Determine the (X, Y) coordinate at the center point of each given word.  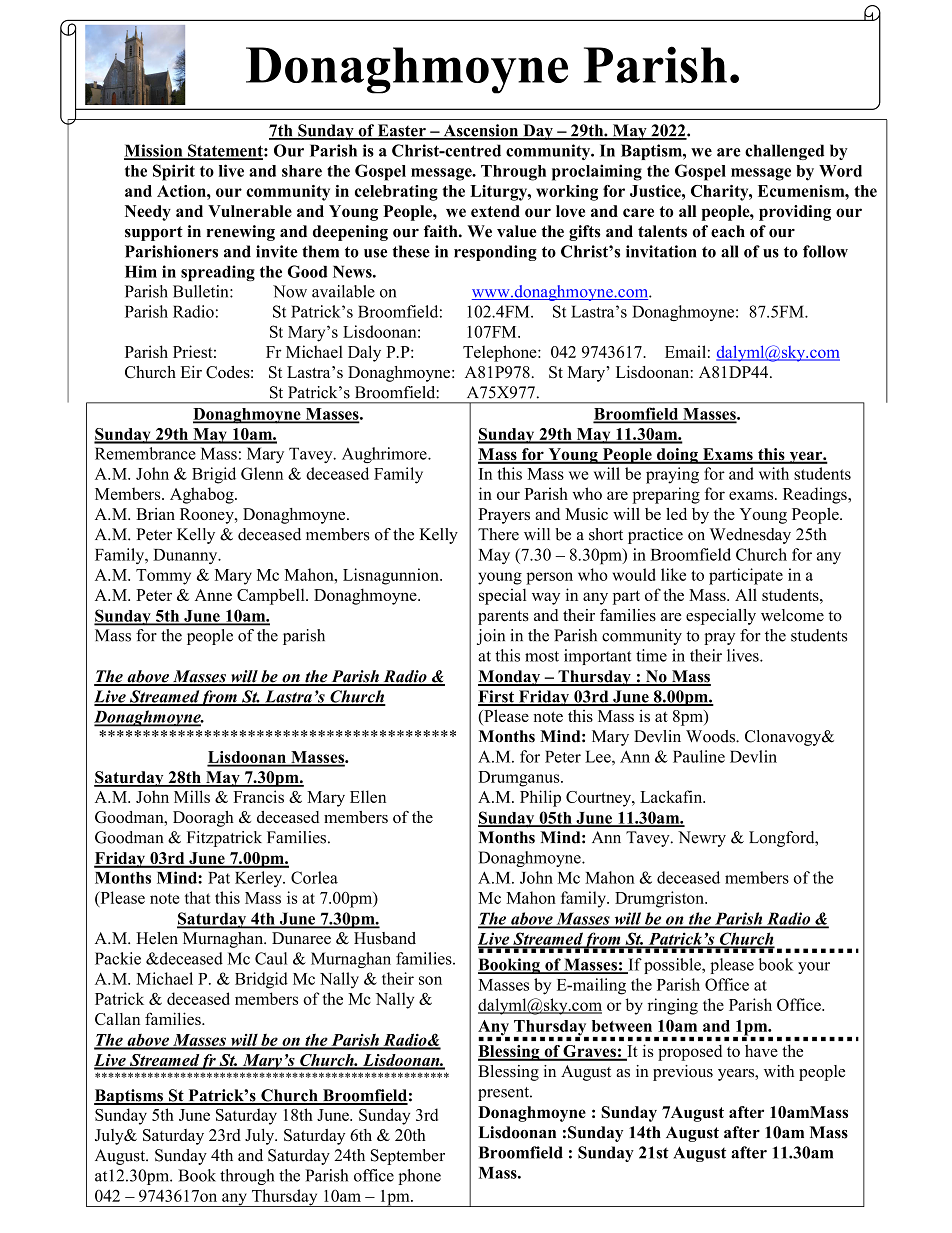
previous (683, 1073)
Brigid (214, 475)
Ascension (481, 131)
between (622, 1026)
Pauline (699, 756)
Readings (816, 495)
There (498, 534)
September (408, 1157)
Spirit (174, 172)
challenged (784, 152)
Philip (540, 798)
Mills (192, 796)
